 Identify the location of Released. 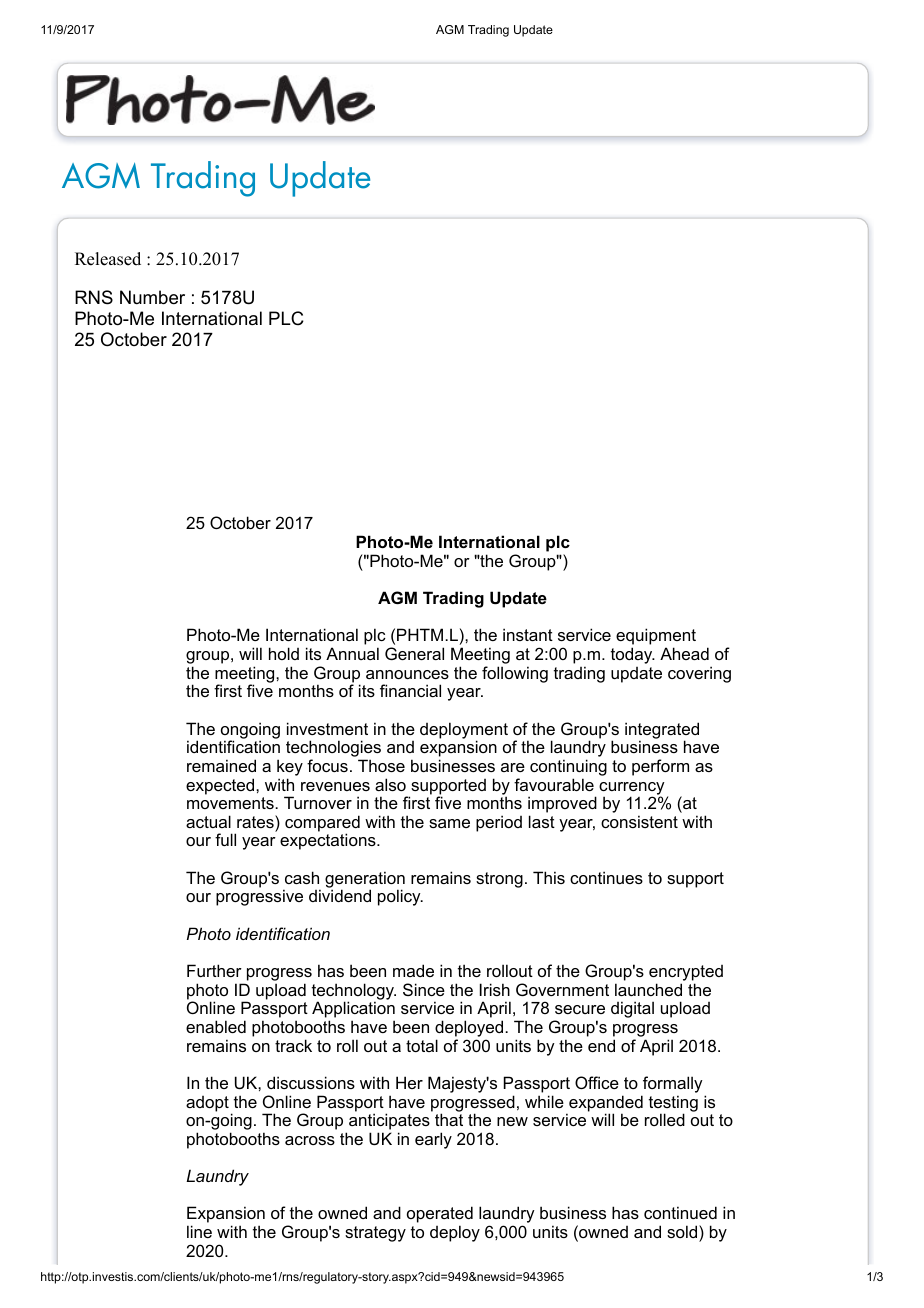
(108, 259).
